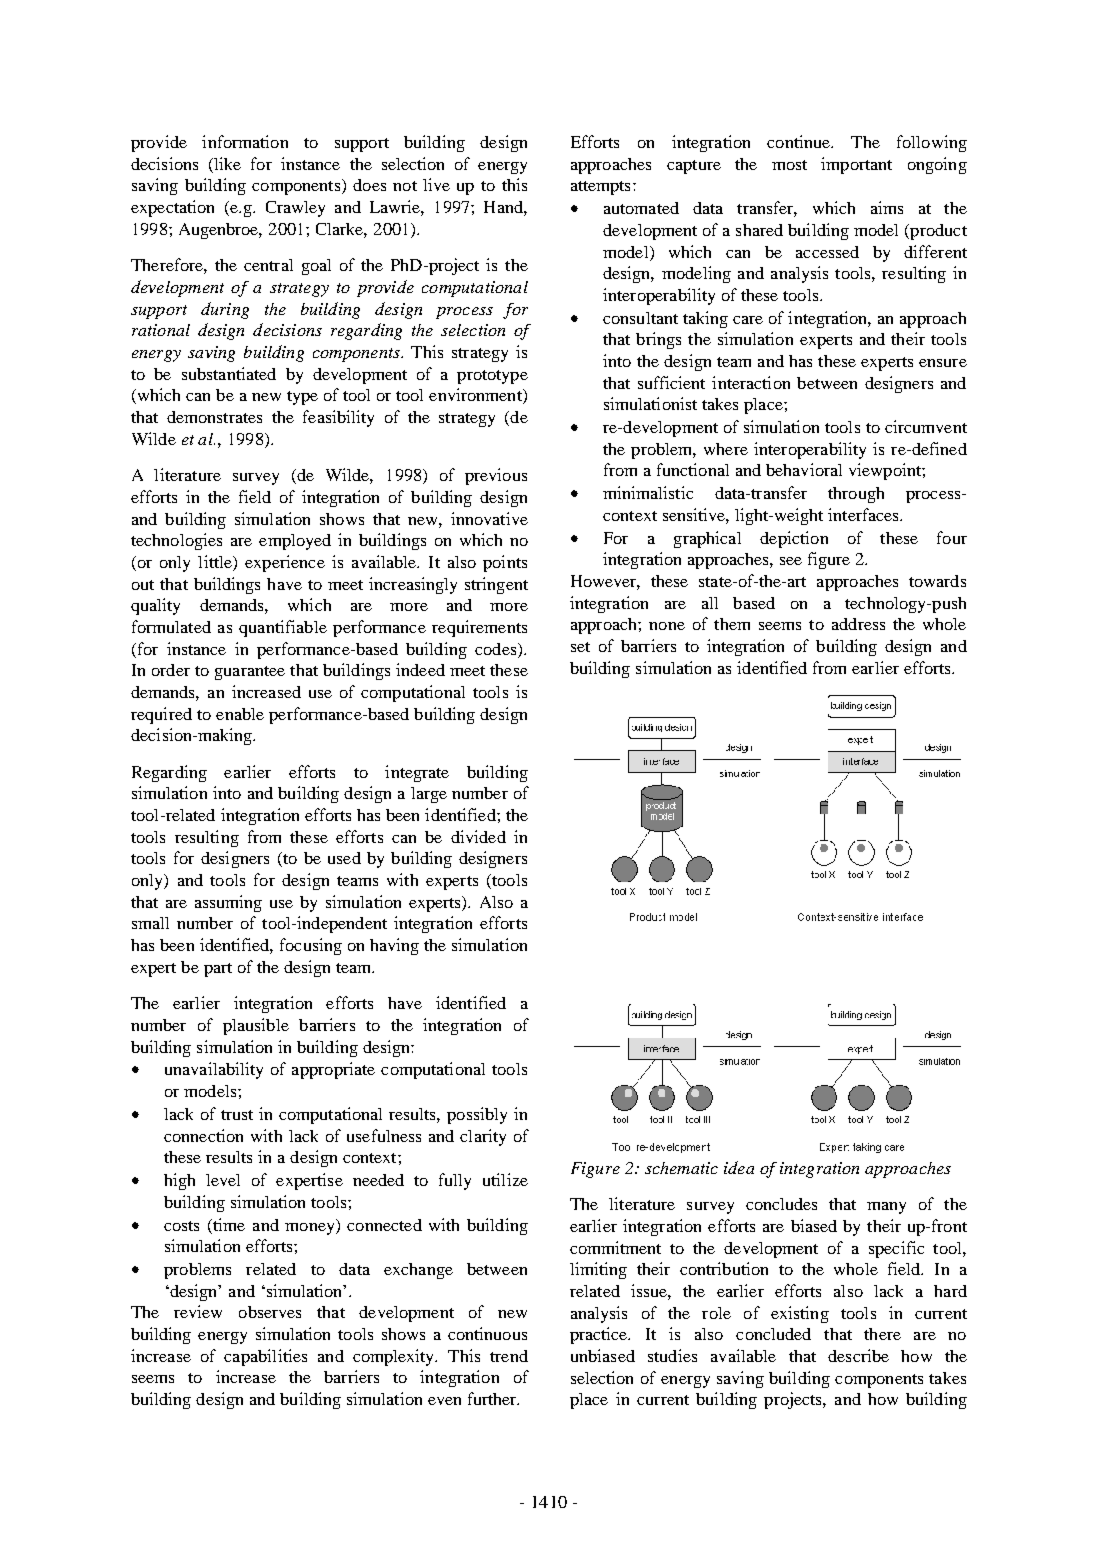 This screenshot has height=1552, width=1097. What do you see at coordinates (478, 836) in the screenshot?
I see `divided` at bounding box center [478, 836].
